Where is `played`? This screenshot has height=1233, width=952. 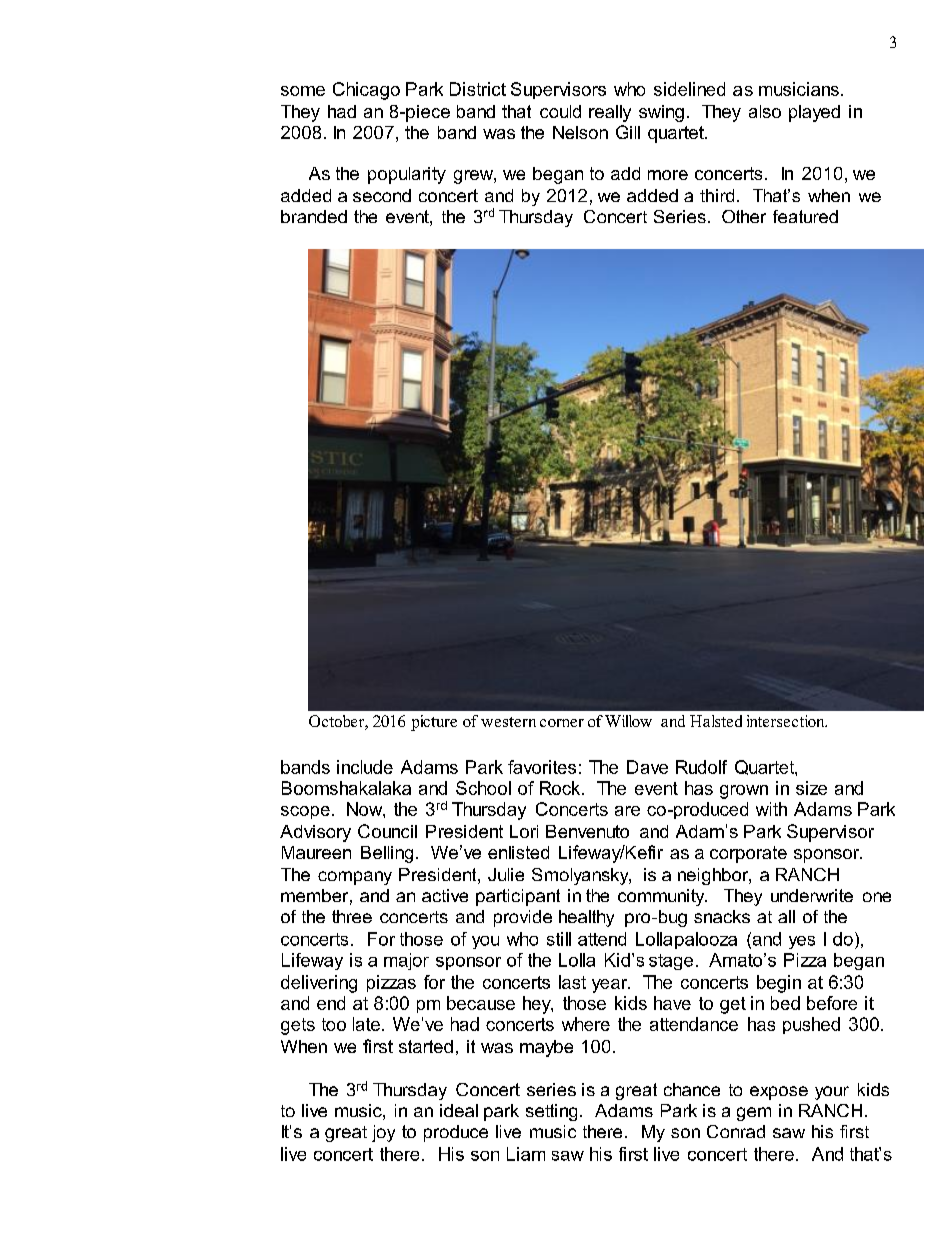 played is located at coordinates (814, 113).
